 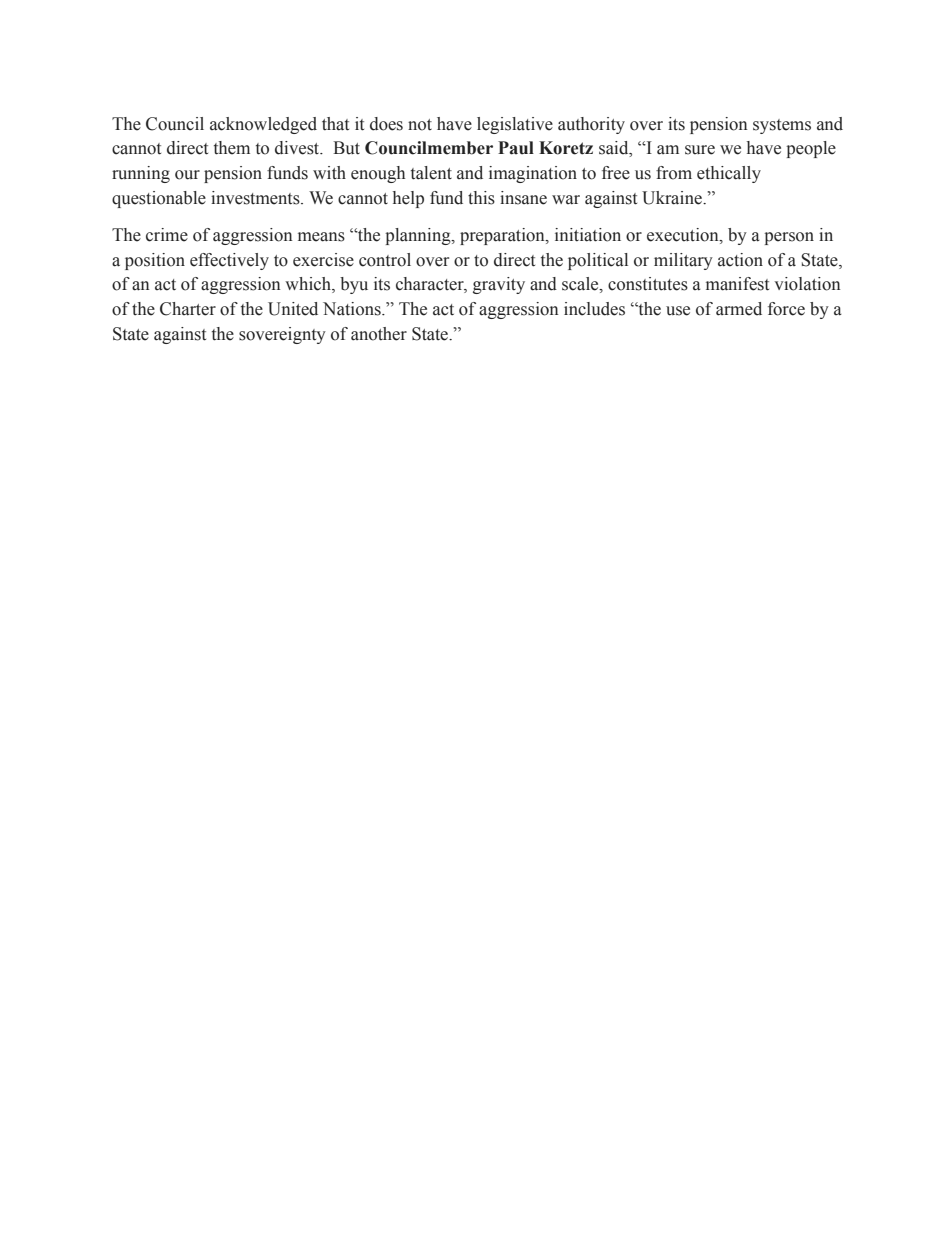 I want to click on effectively, so click(x=229, y=261).
